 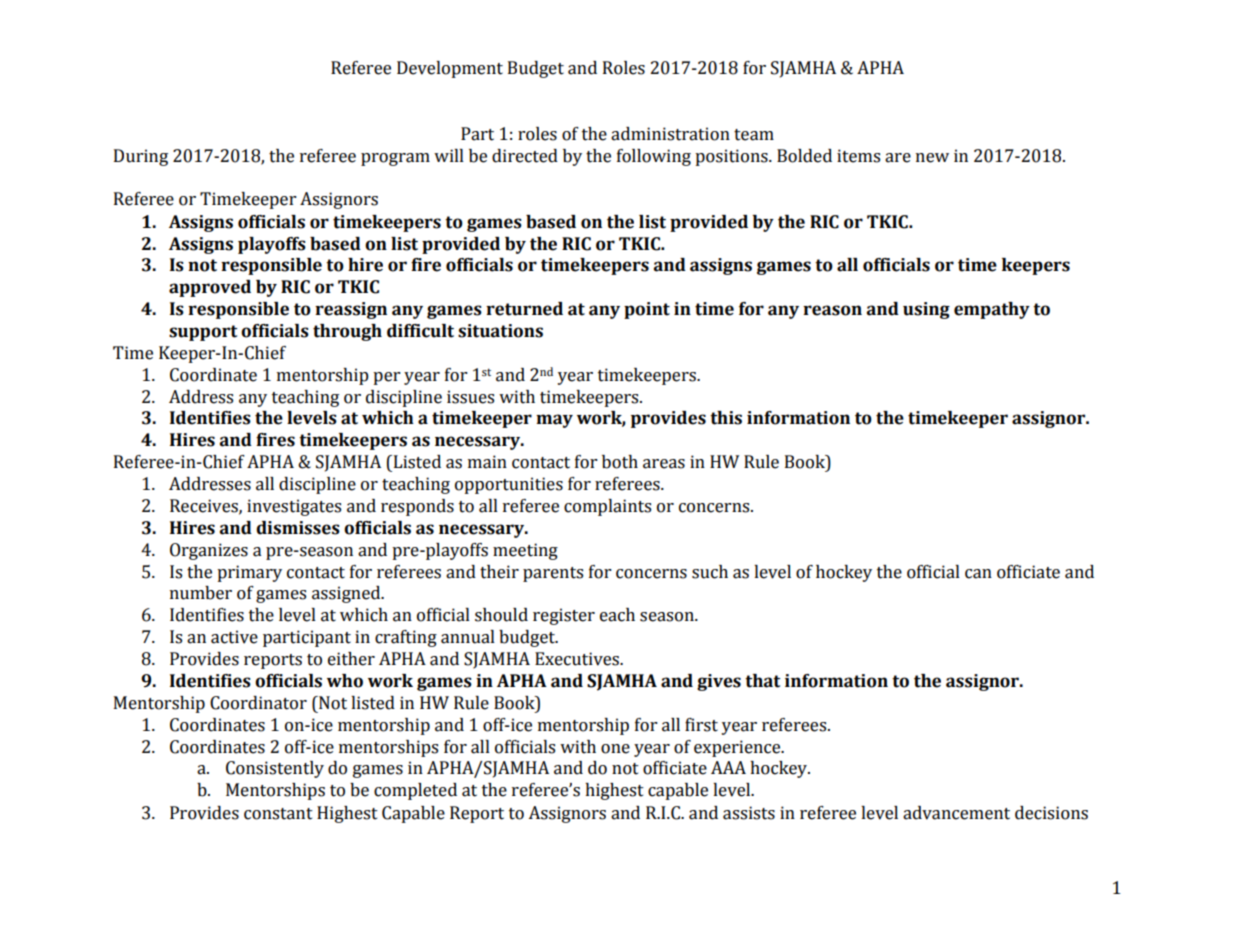 I want to click on one, so click(x=615, y=749).
